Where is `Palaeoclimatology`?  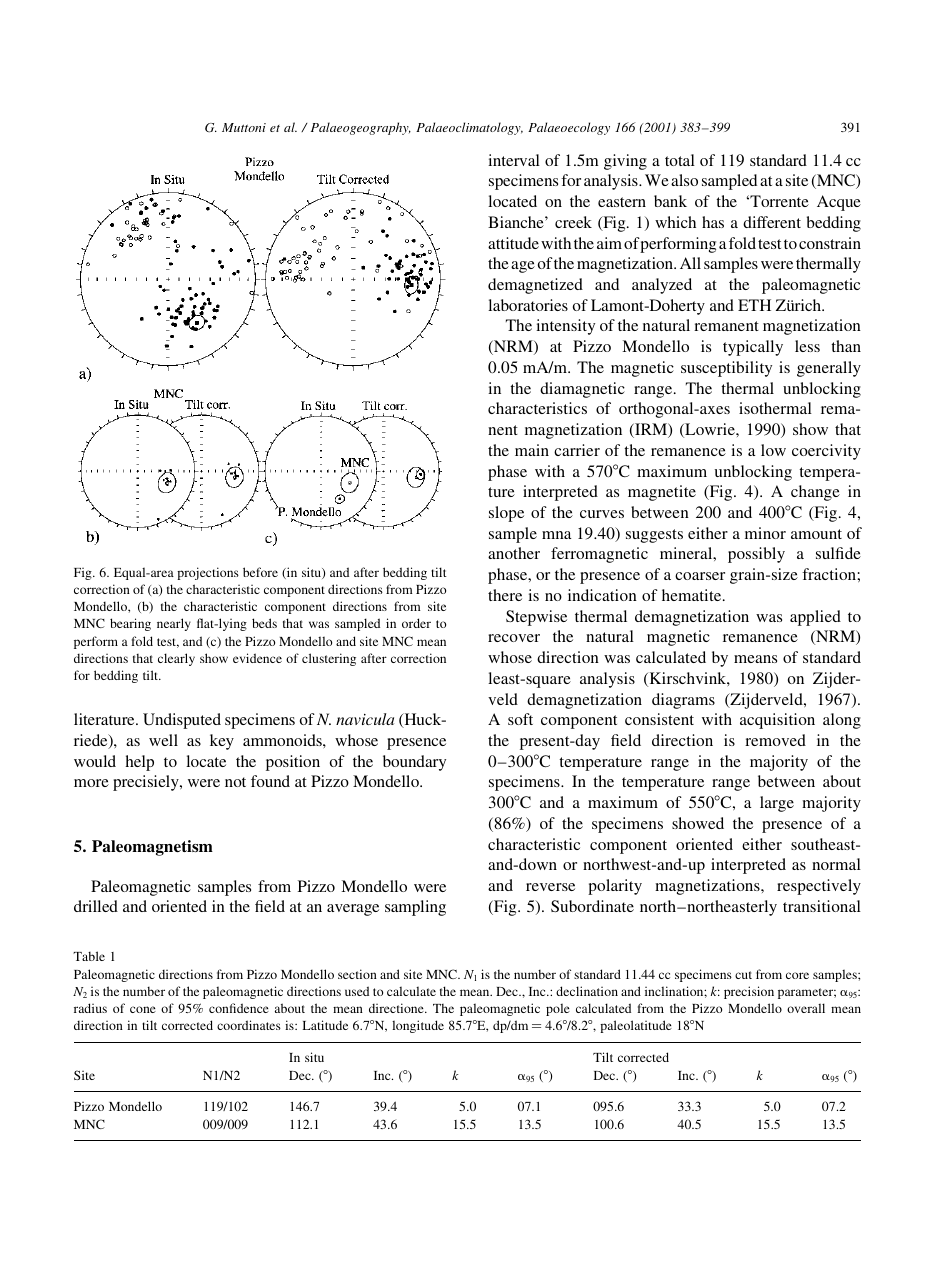
Palaeoclimatology is located at coordinates (469, 128).
